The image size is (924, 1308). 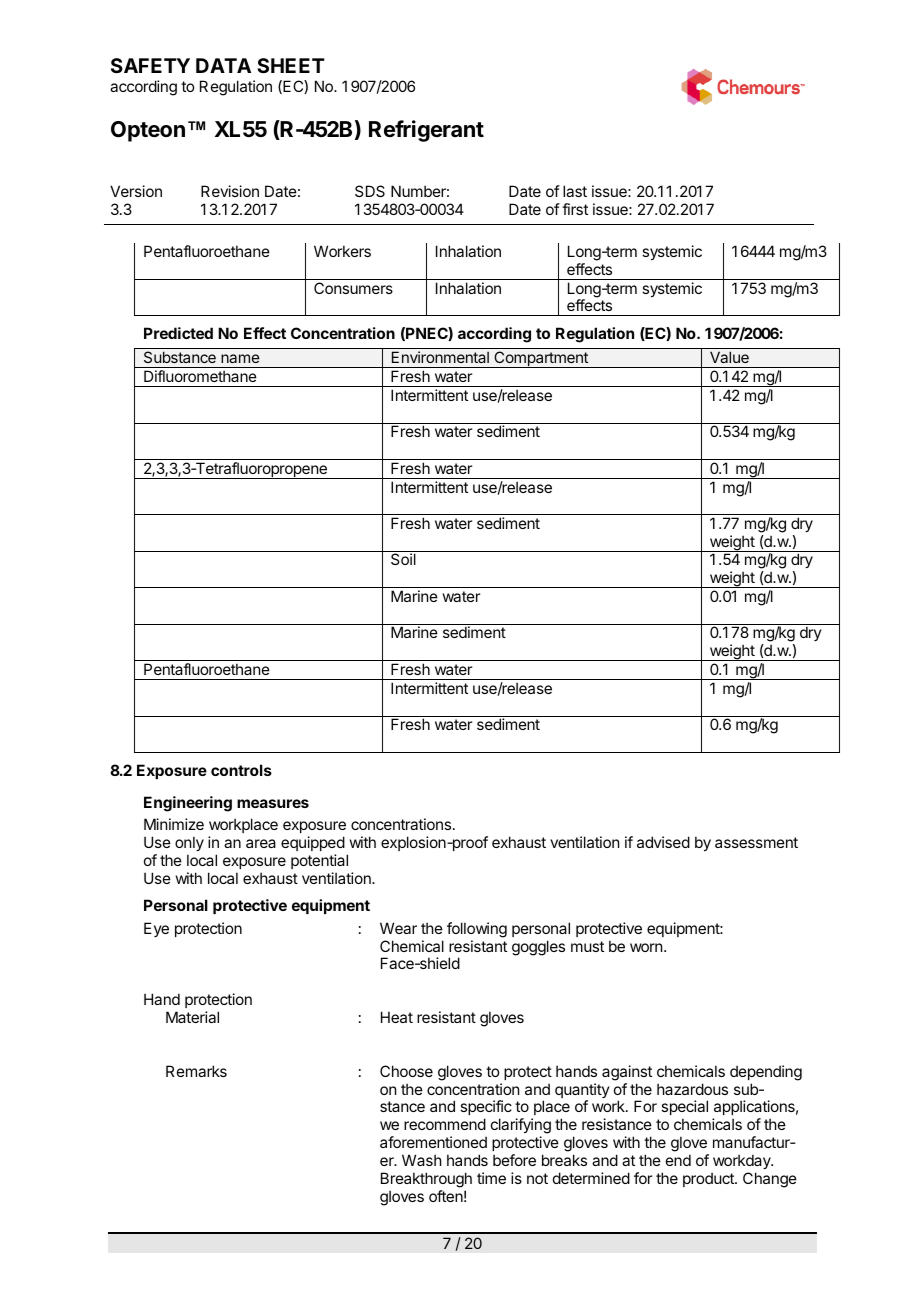 What do you see at coordinates (575, 191) in the screenshot?
I see `last` at bounding box center [575, 191].
